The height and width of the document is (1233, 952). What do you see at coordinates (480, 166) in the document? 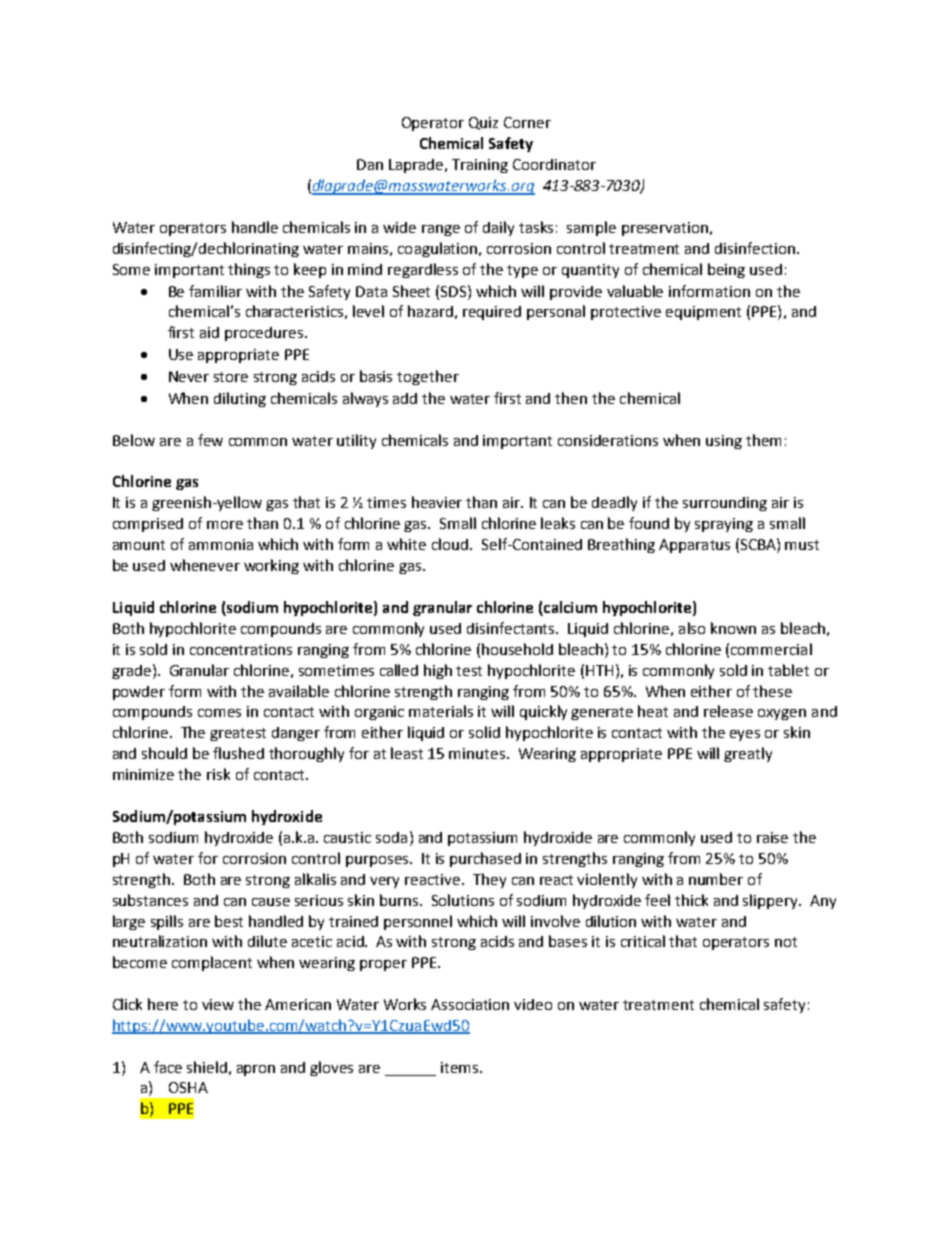
I see `Training` at bounding box center [480, 166].
